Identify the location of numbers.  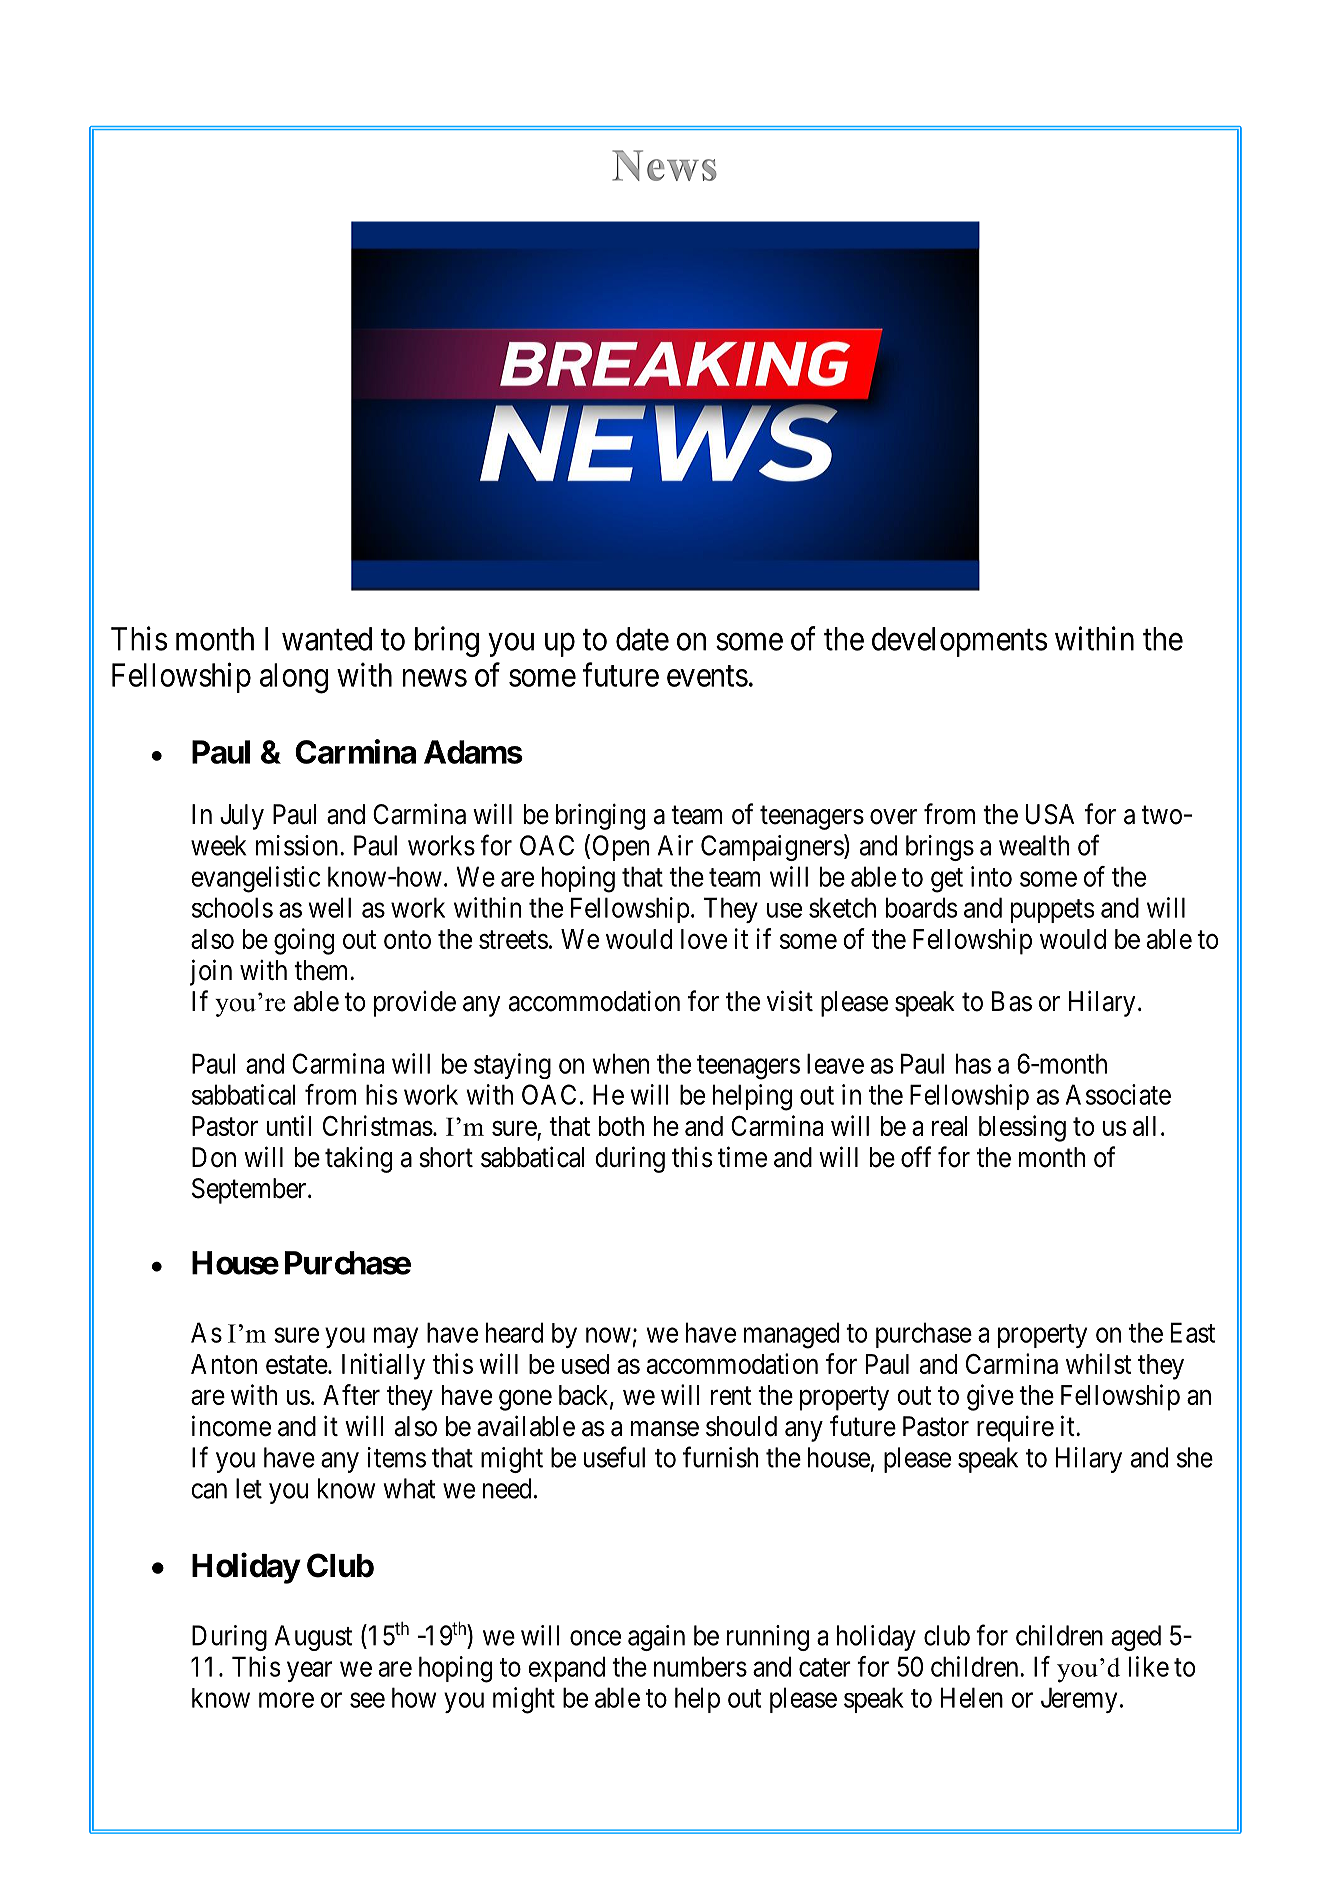
(700, 1666).
